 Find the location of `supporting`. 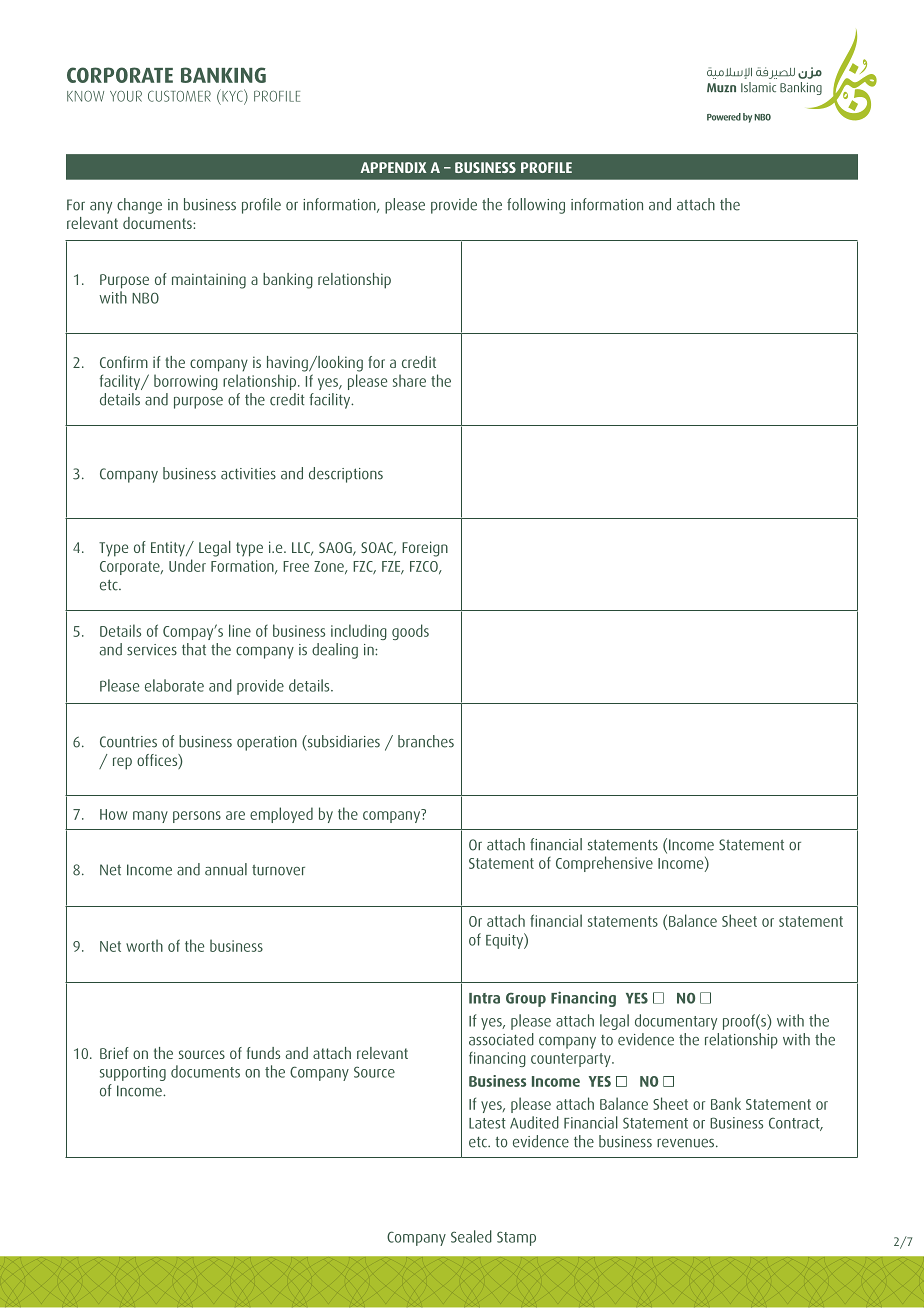

supporting is located at coordinates (133, 1073).
